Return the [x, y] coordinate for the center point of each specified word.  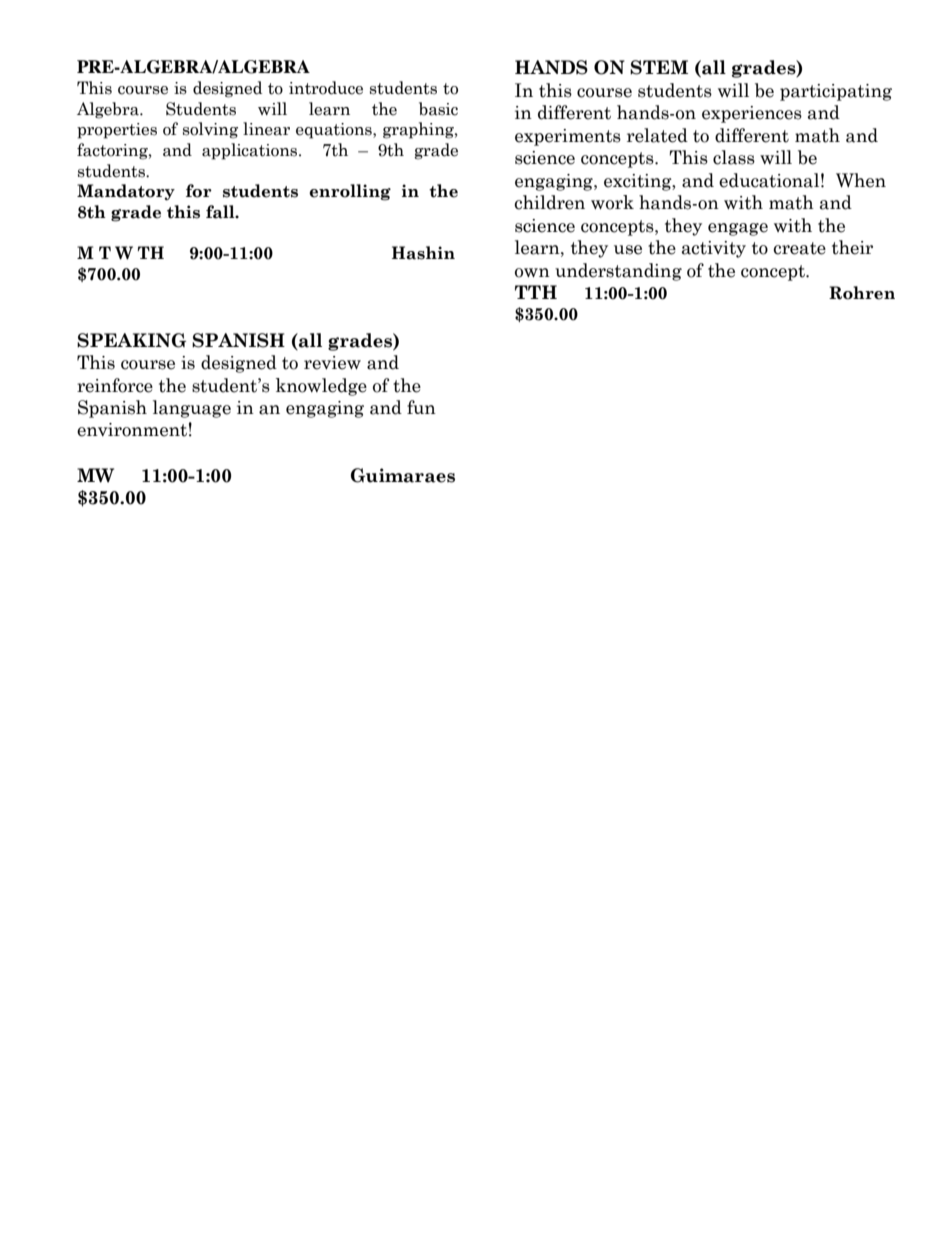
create [799, 248]
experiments [568, 137]
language [192, 409]
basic [438, 109]
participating [836, 92]
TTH [536, 292]
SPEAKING [131, 340]
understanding [618, 272]
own [532, 273]
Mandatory [126, 192]
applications [251, 151]
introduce [326, 88]
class [734, 157]
